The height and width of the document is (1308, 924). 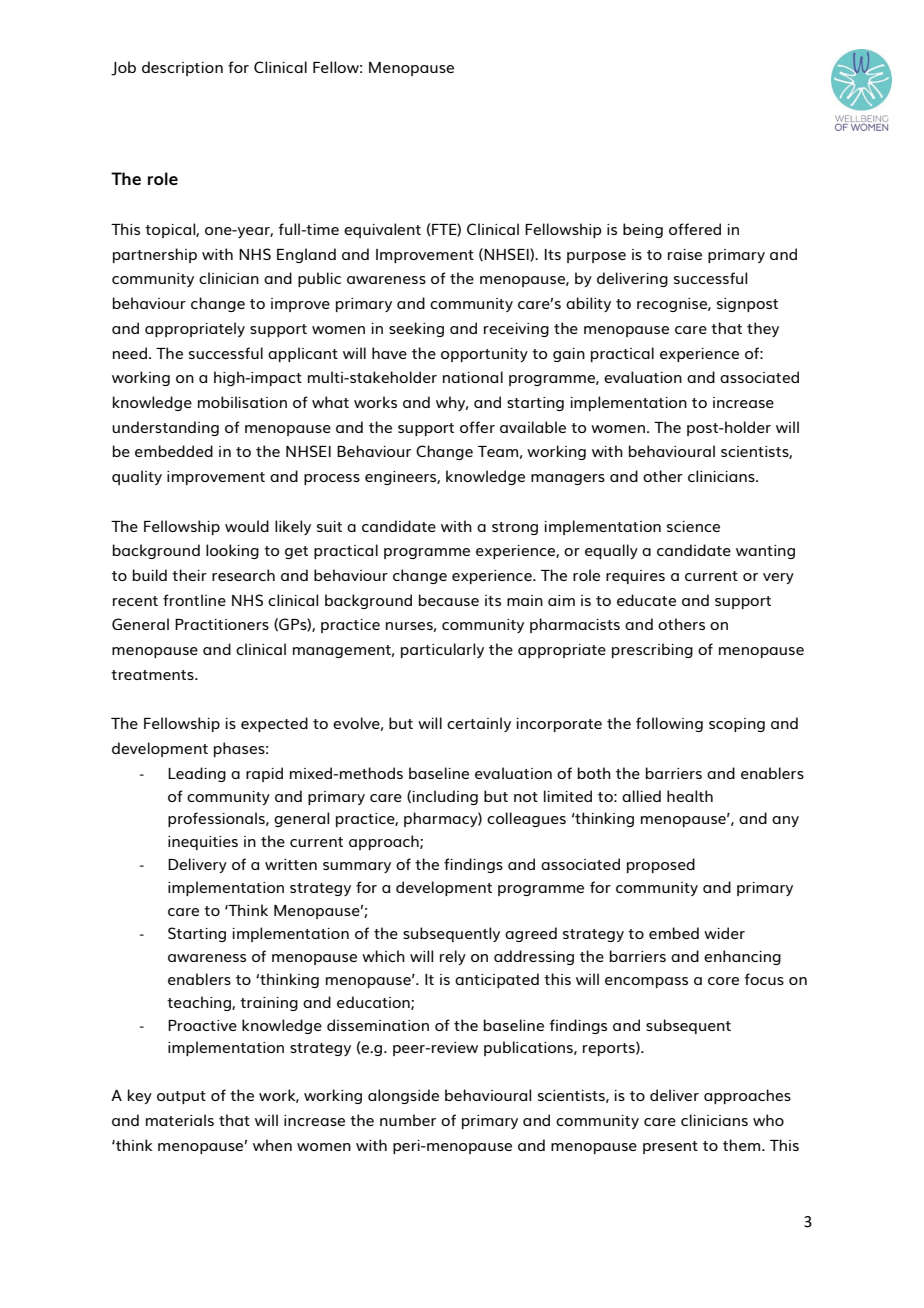 I want to click on materials, so click(x=180, y=1120).
